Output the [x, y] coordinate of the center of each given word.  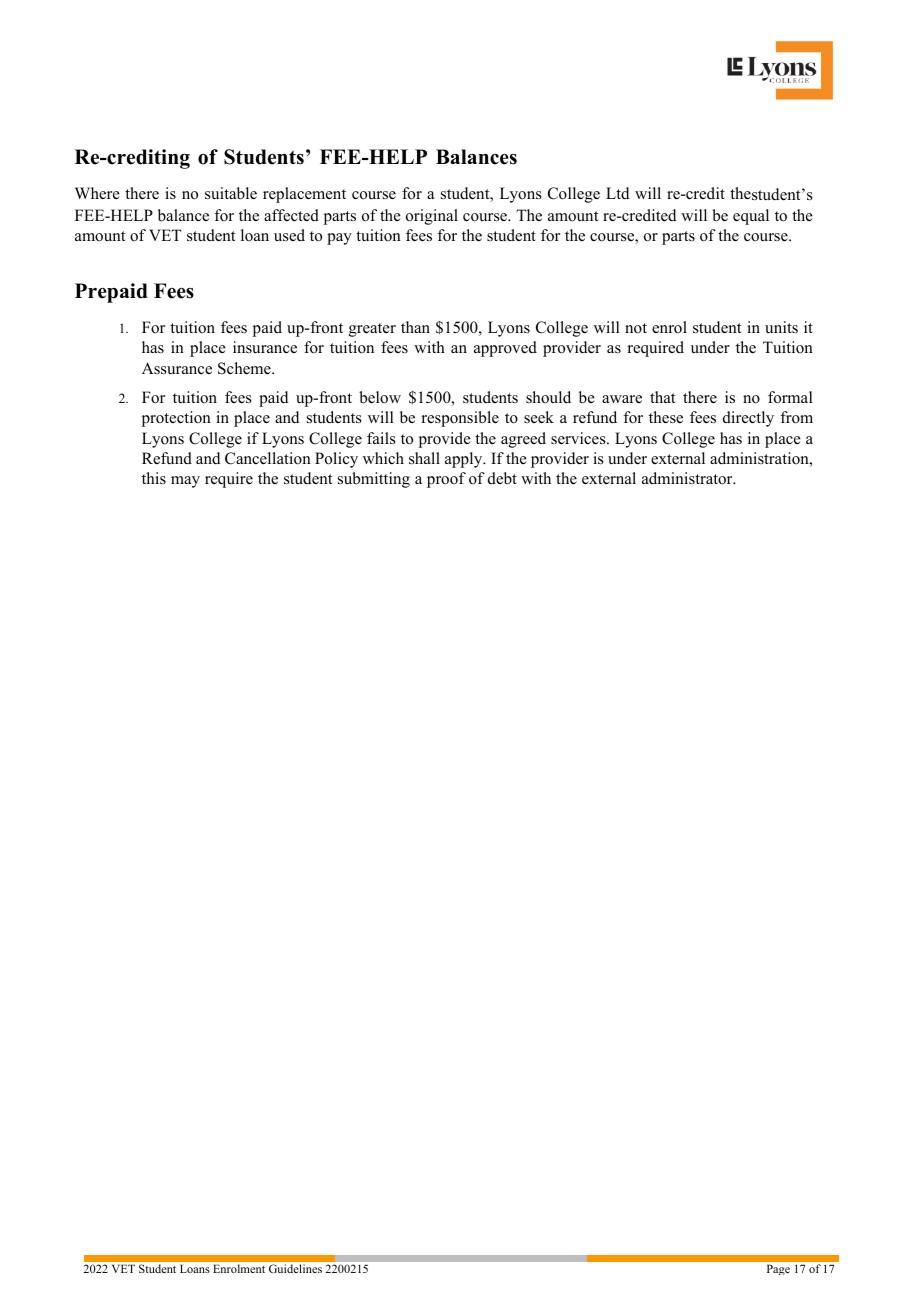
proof [446, 480]
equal [751, 217]
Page [778, 1269]
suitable [231, 193]
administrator [688, 478]
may [185, 482]
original [432, 217]
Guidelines [295, 1268]
